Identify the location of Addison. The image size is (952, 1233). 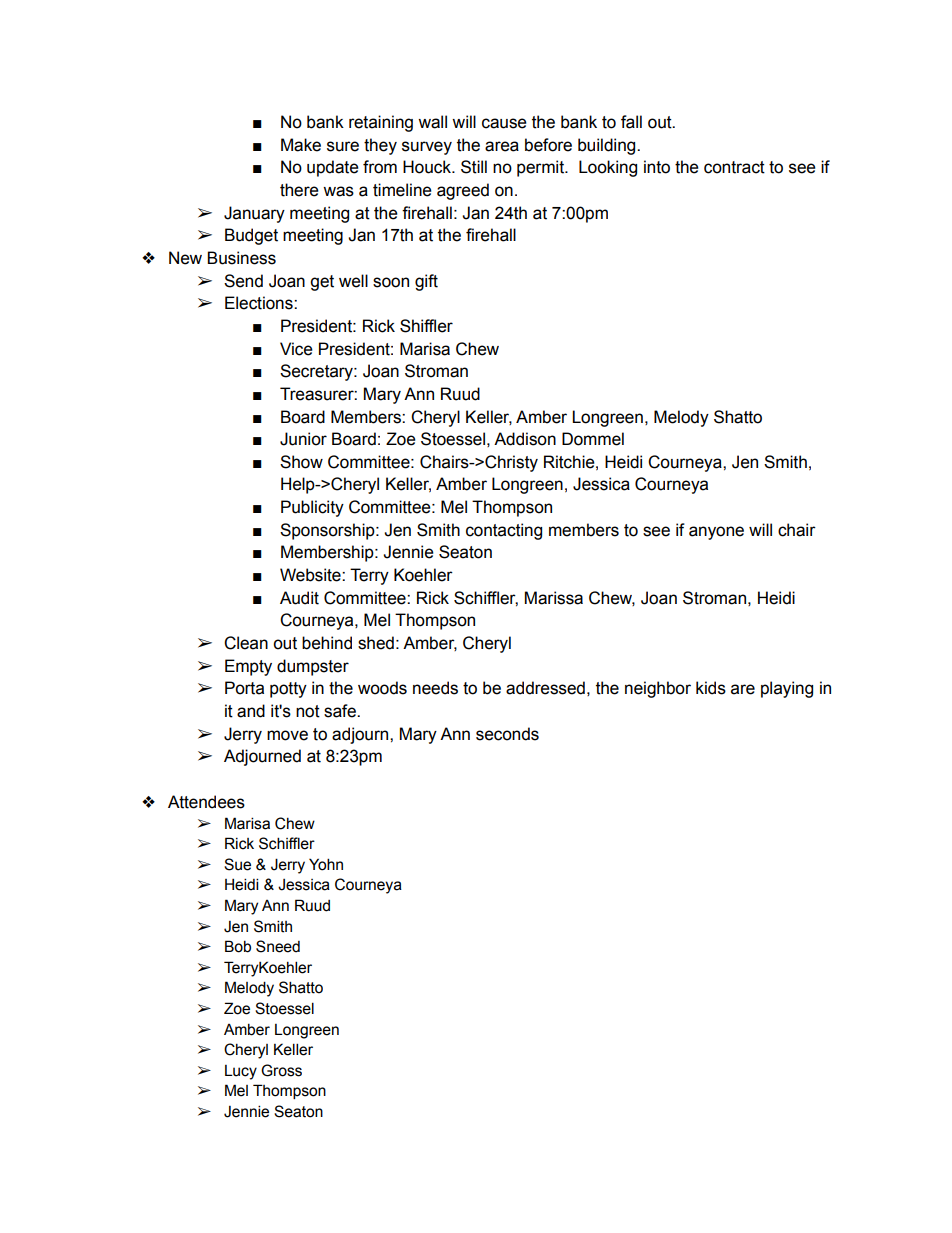
(525, 439).
